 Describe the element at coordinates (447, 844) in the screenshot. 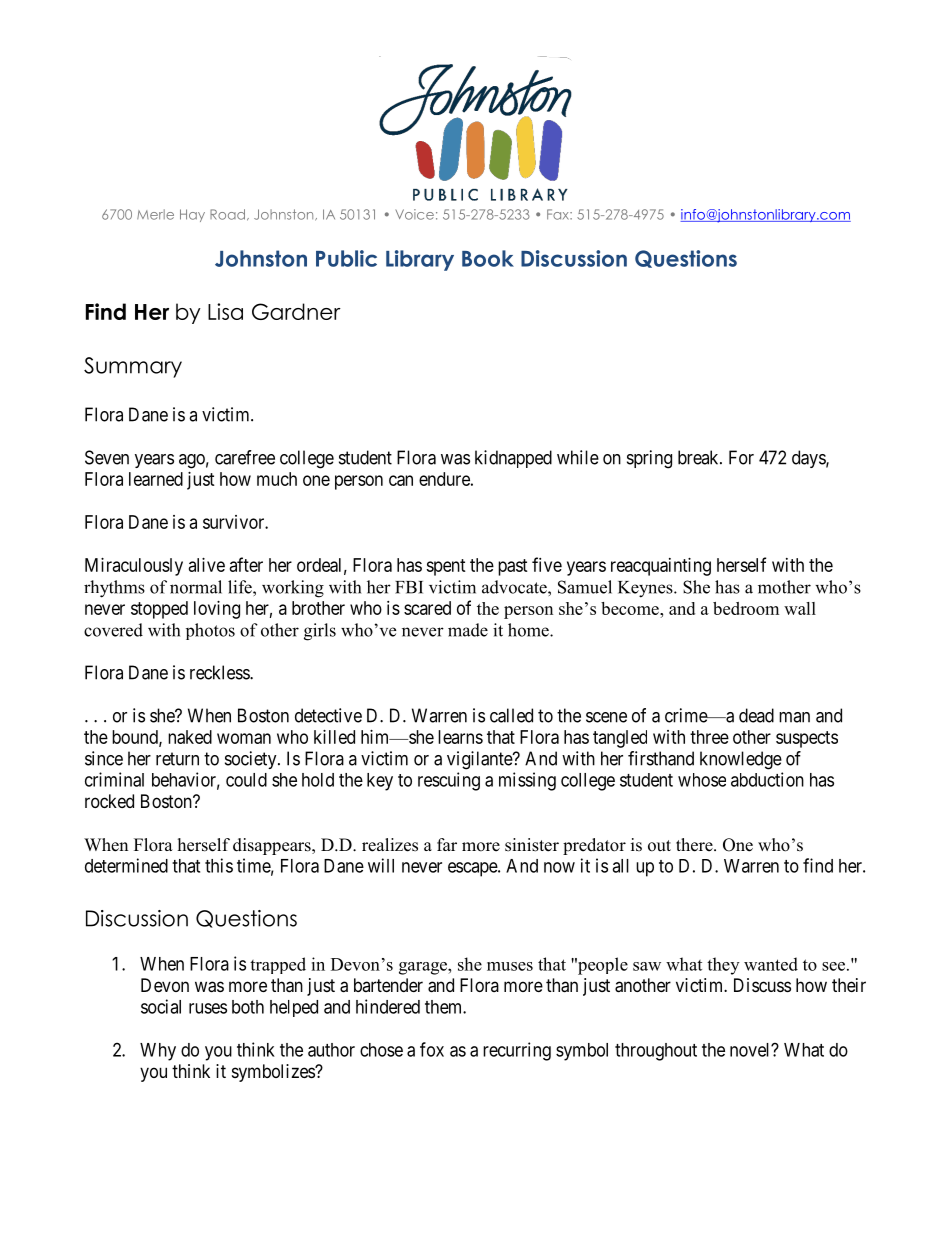

I see `far` at that location.
